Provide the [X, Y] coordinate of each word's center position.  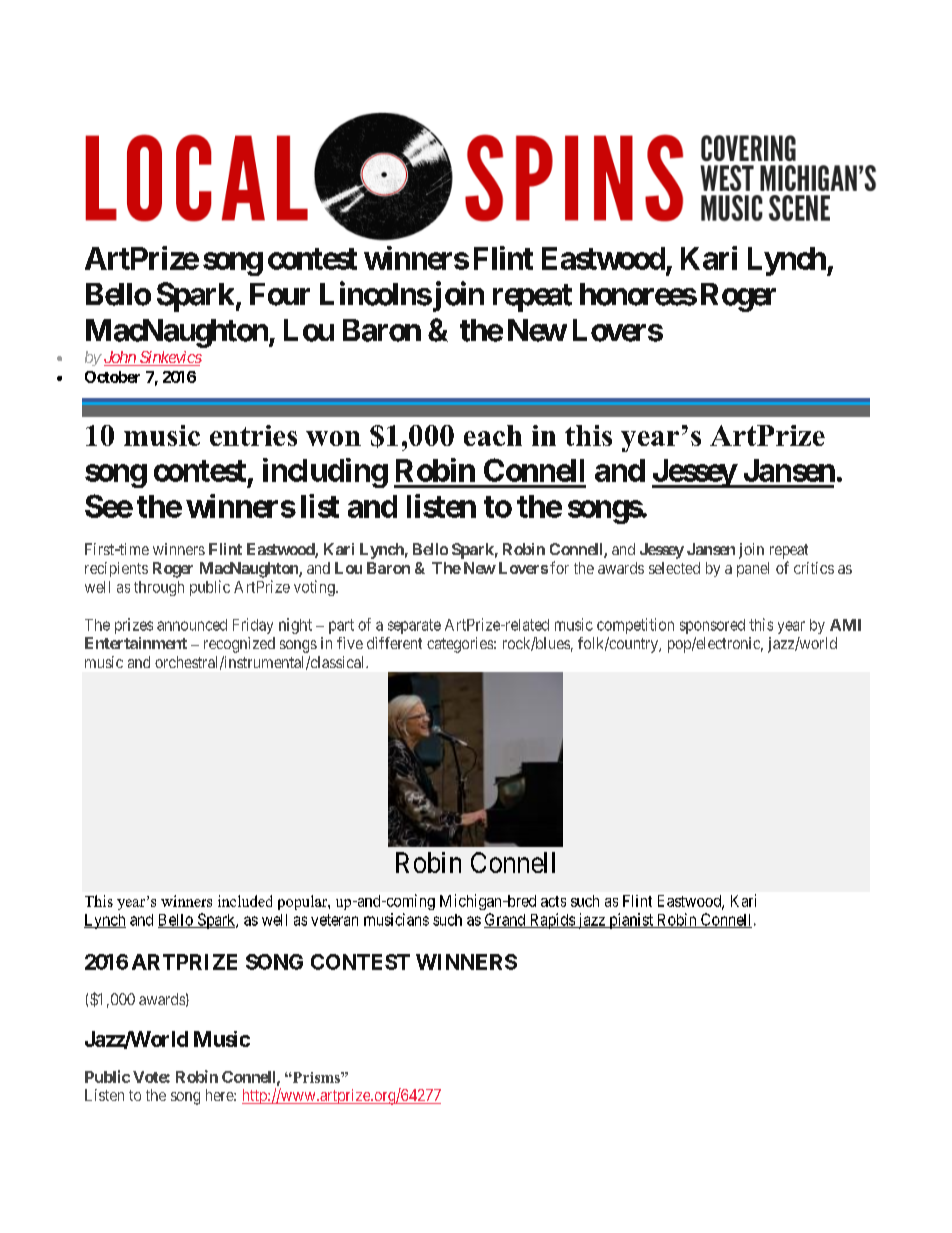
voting [315, 588]
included [245, 901]
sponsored [712, 626]
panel [753, 569]
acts [553, 901]
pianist [631, 921]
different [394, 643]
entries [253, 435]
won [333, 438]
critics [814, 568]
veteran [334, 920]
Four [280, 294]
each [493, 435]
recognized [239, 645]
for [559, 567]
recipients [116, 569]
